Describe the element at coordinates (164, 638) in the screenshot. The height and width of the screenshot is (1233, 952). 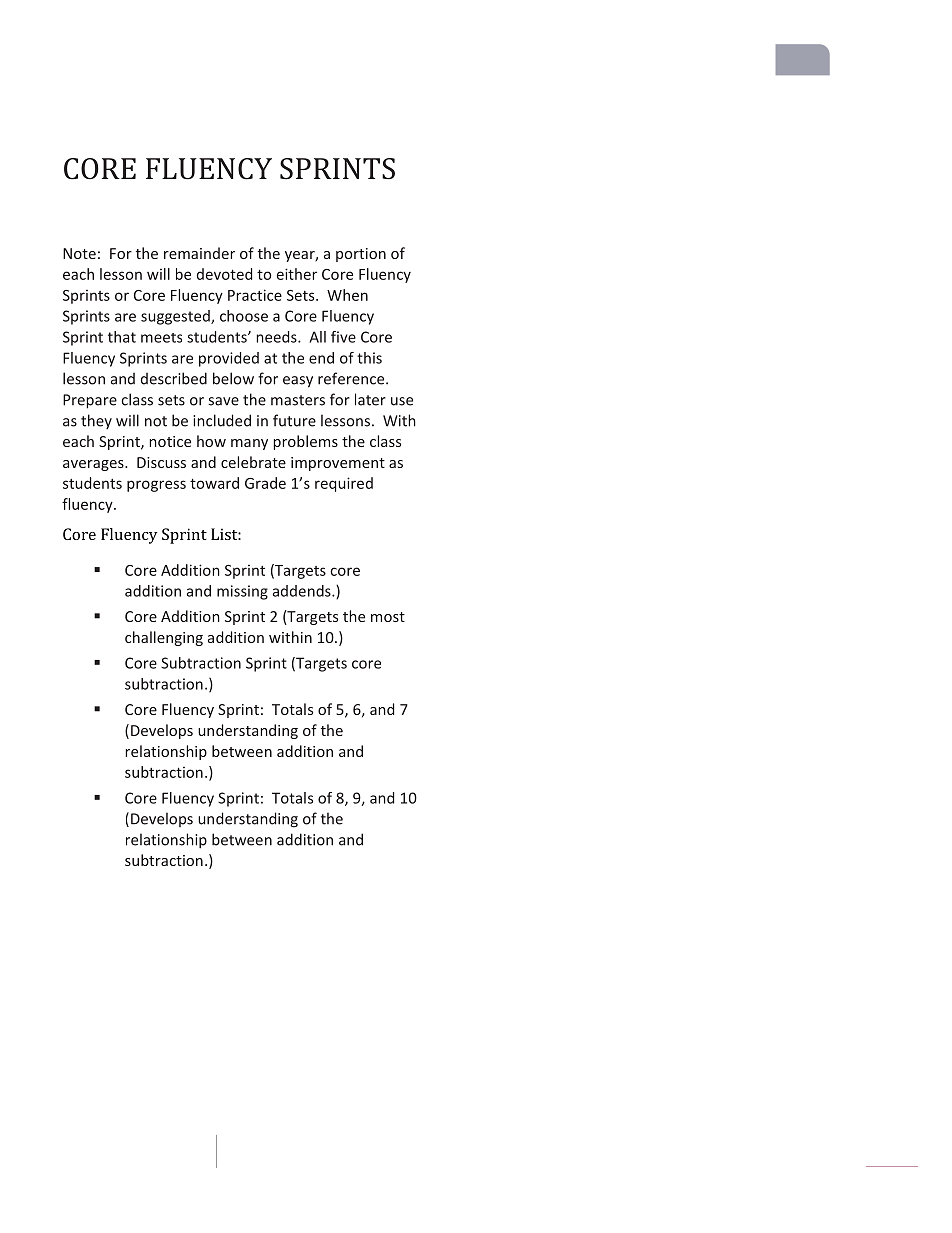
I see `challenging` at that location.
